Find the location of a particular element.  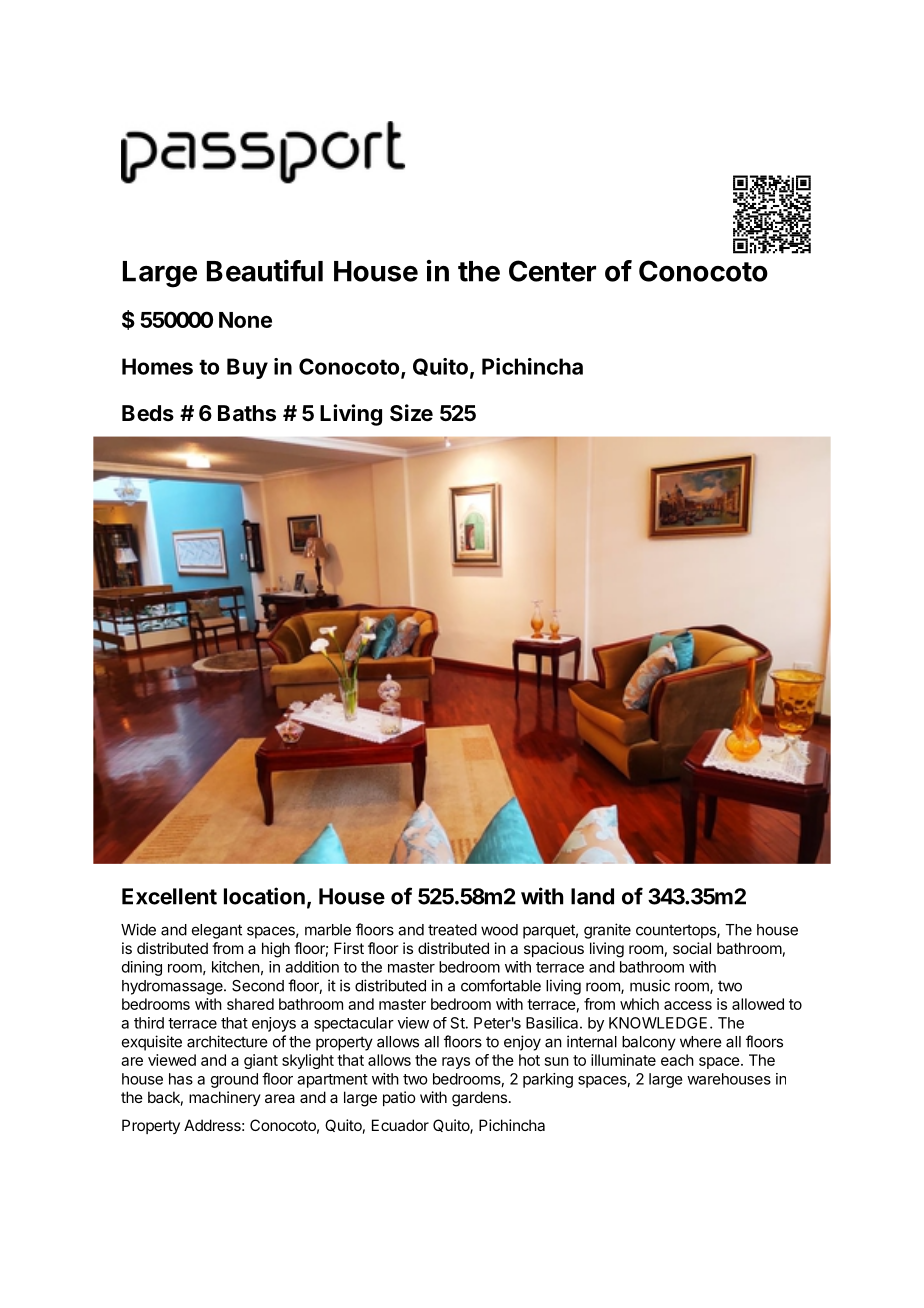

gardens is located at coordinates (481, 1099).
